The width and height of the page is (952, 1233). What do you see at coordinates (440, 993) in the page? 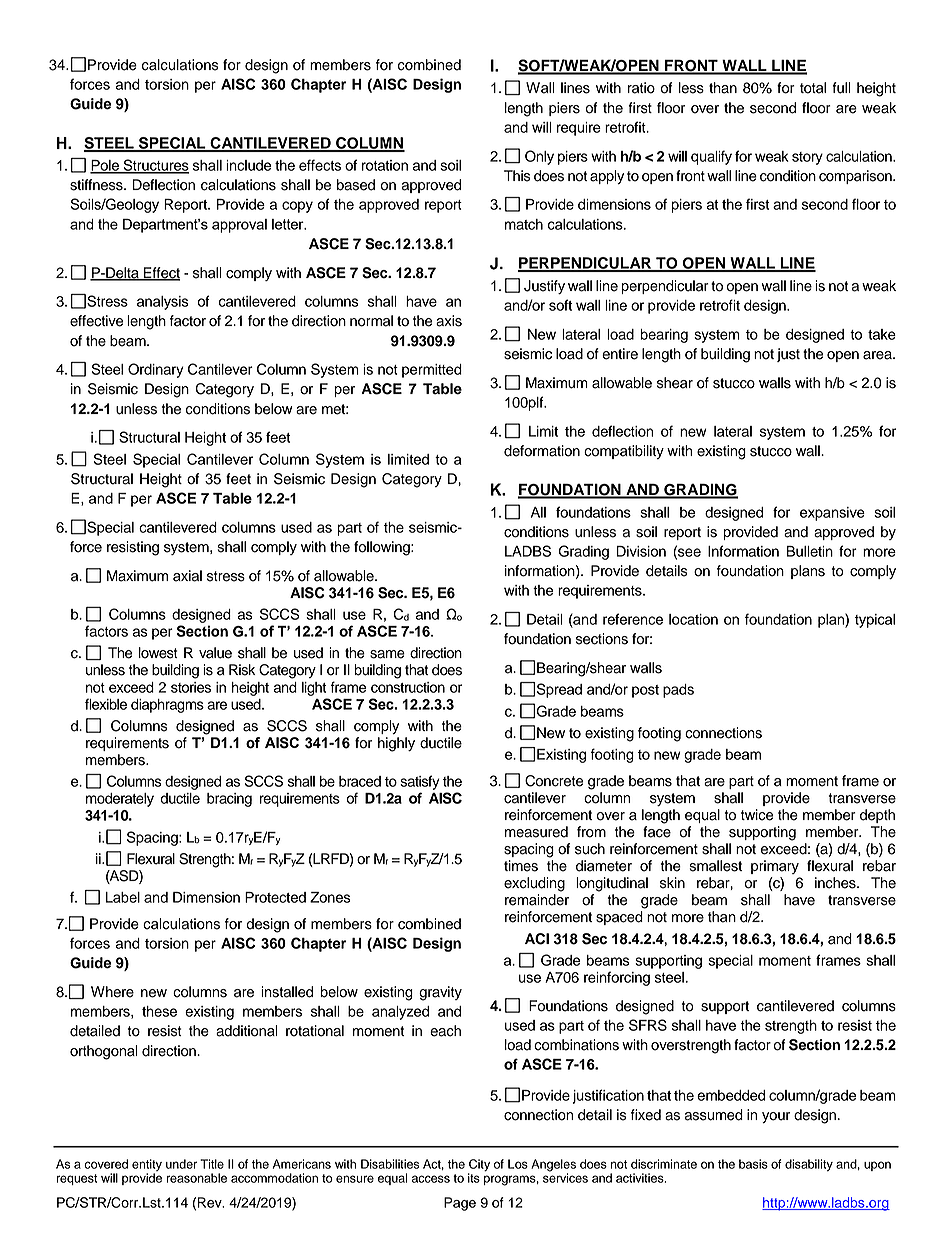
I see `gravity` at bounding box center [440, 993].
